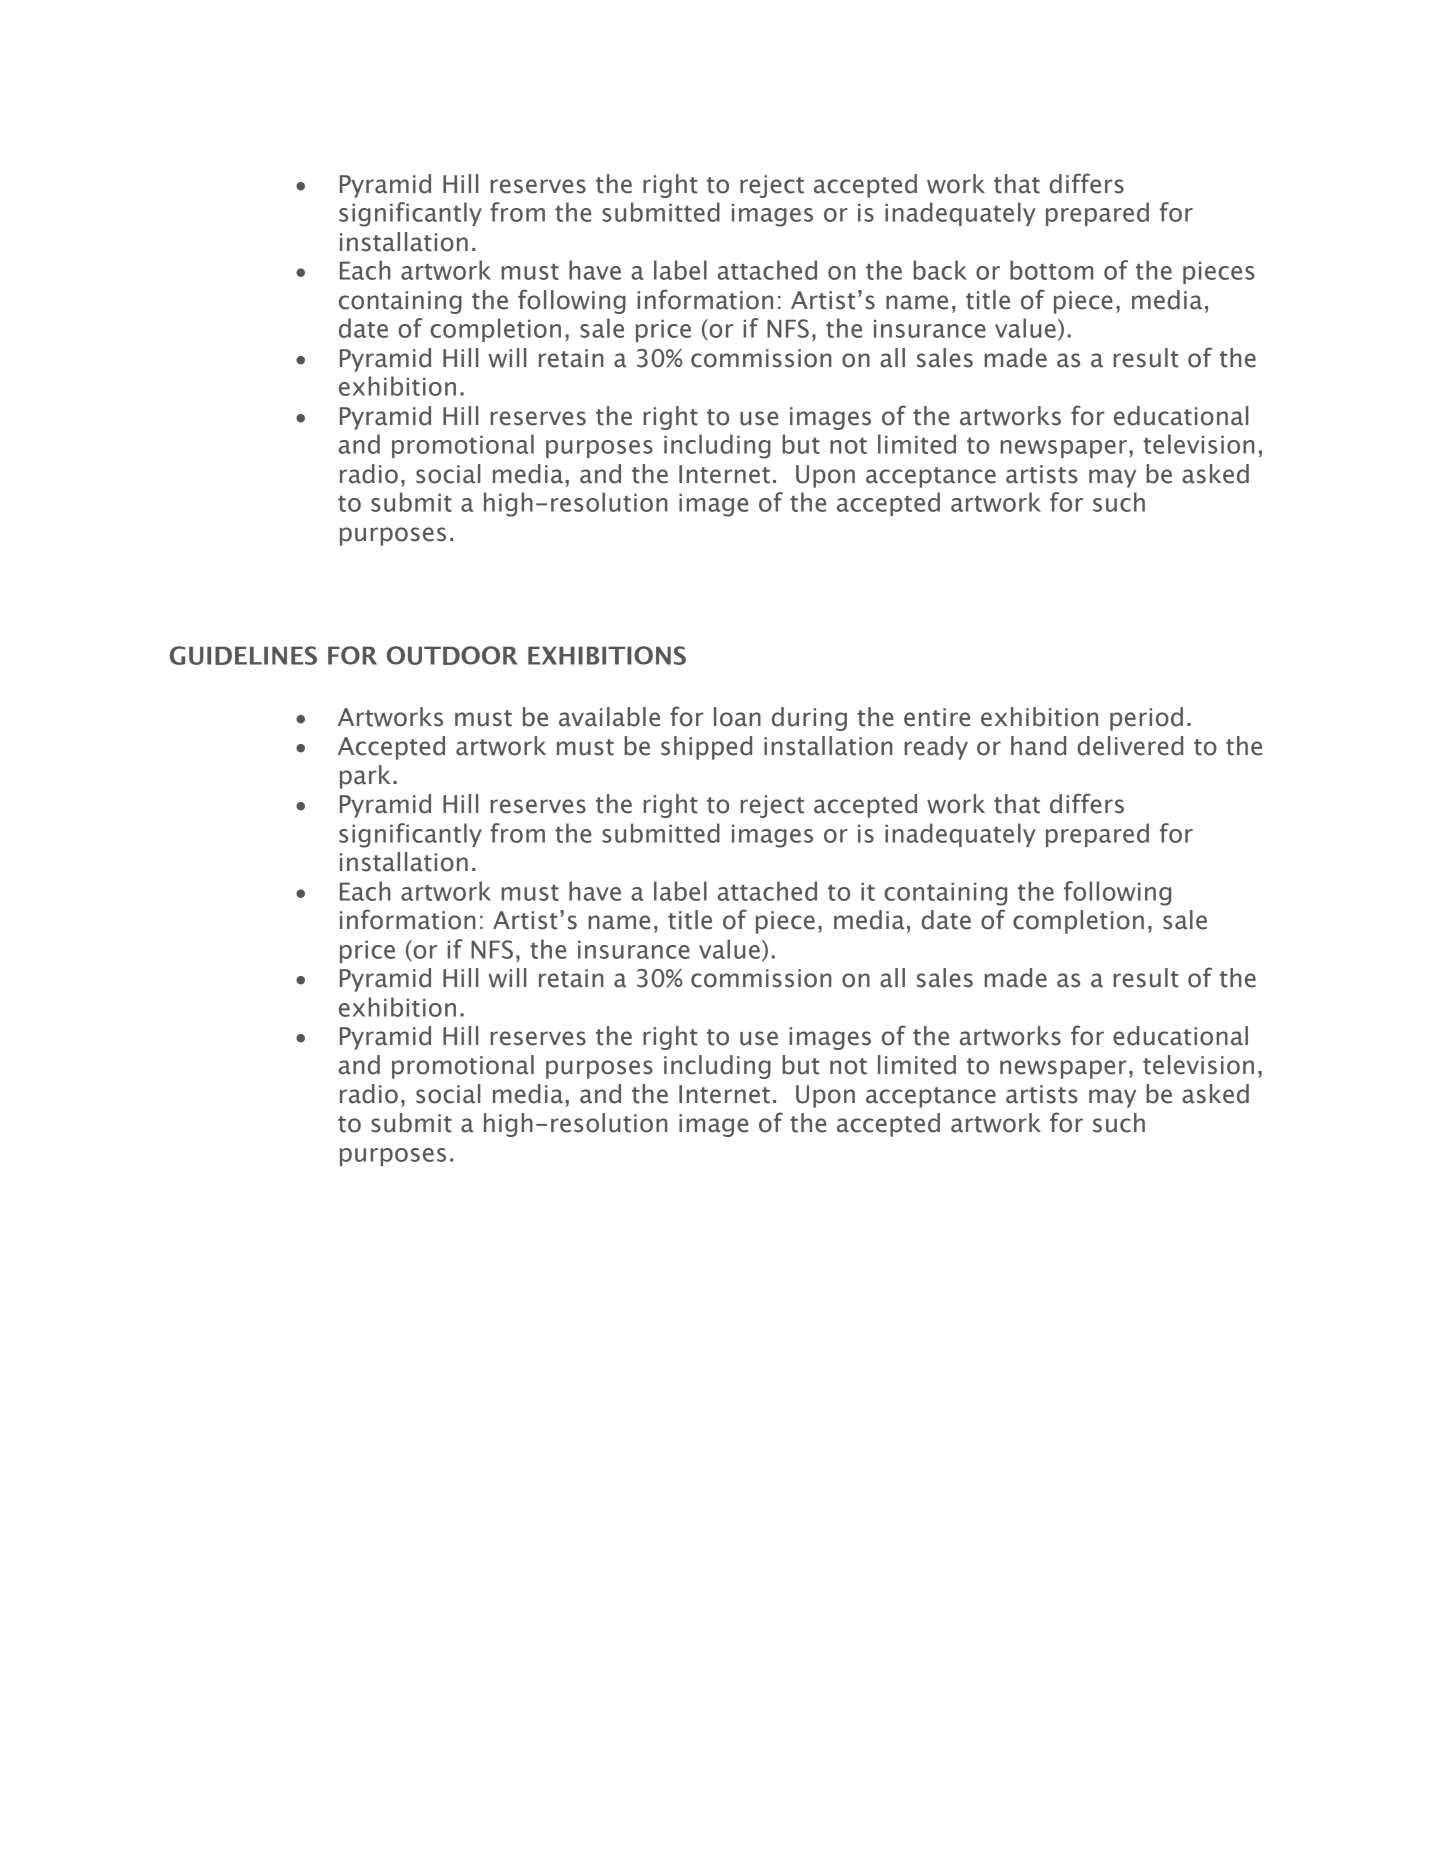  I want to click on shipped, so click(706, 748).
